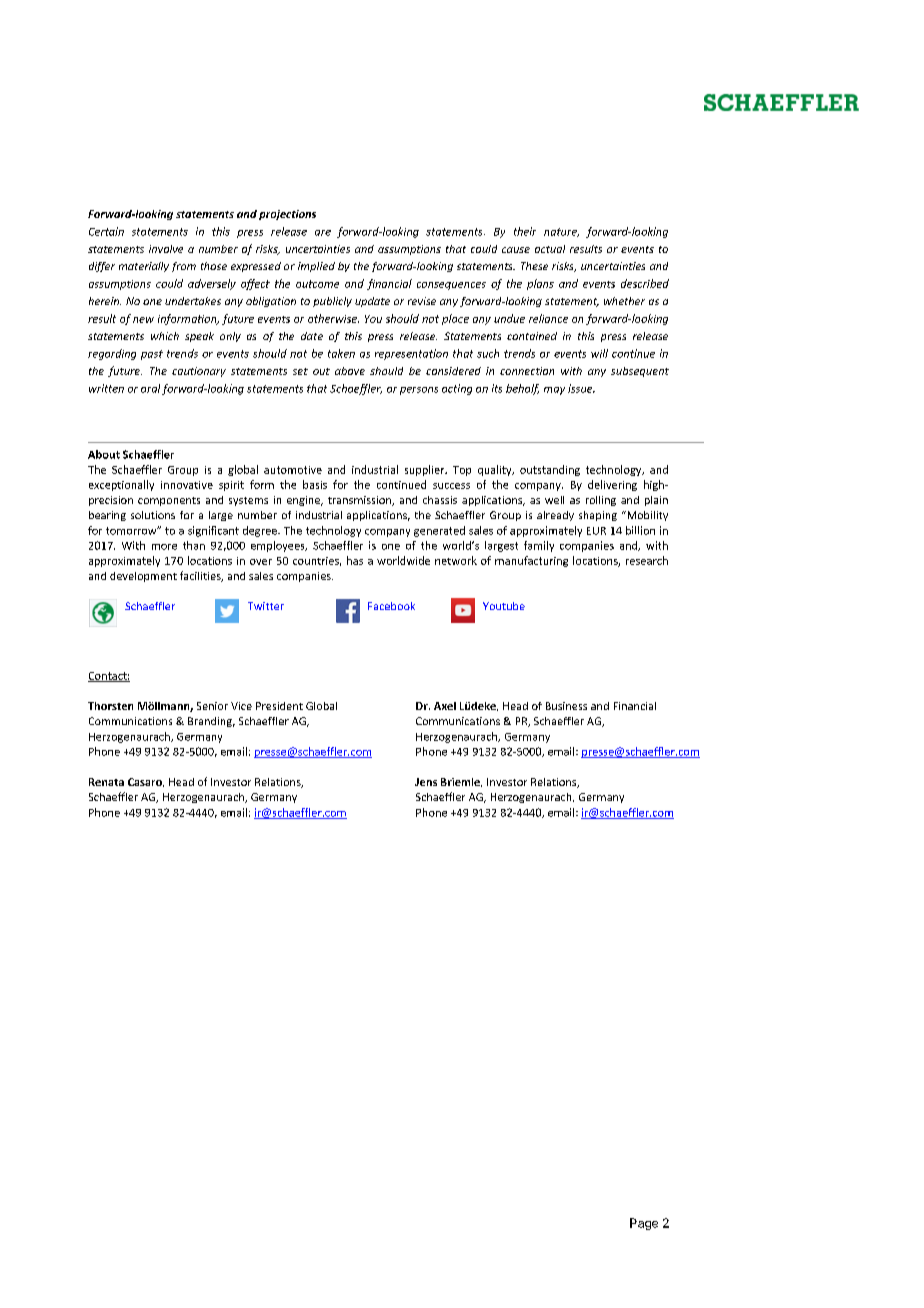 The height and width of the screenshot is (1308, 924). Describe the element at coordinates (323, 233) in the screenshot. I see `are` at that location.
